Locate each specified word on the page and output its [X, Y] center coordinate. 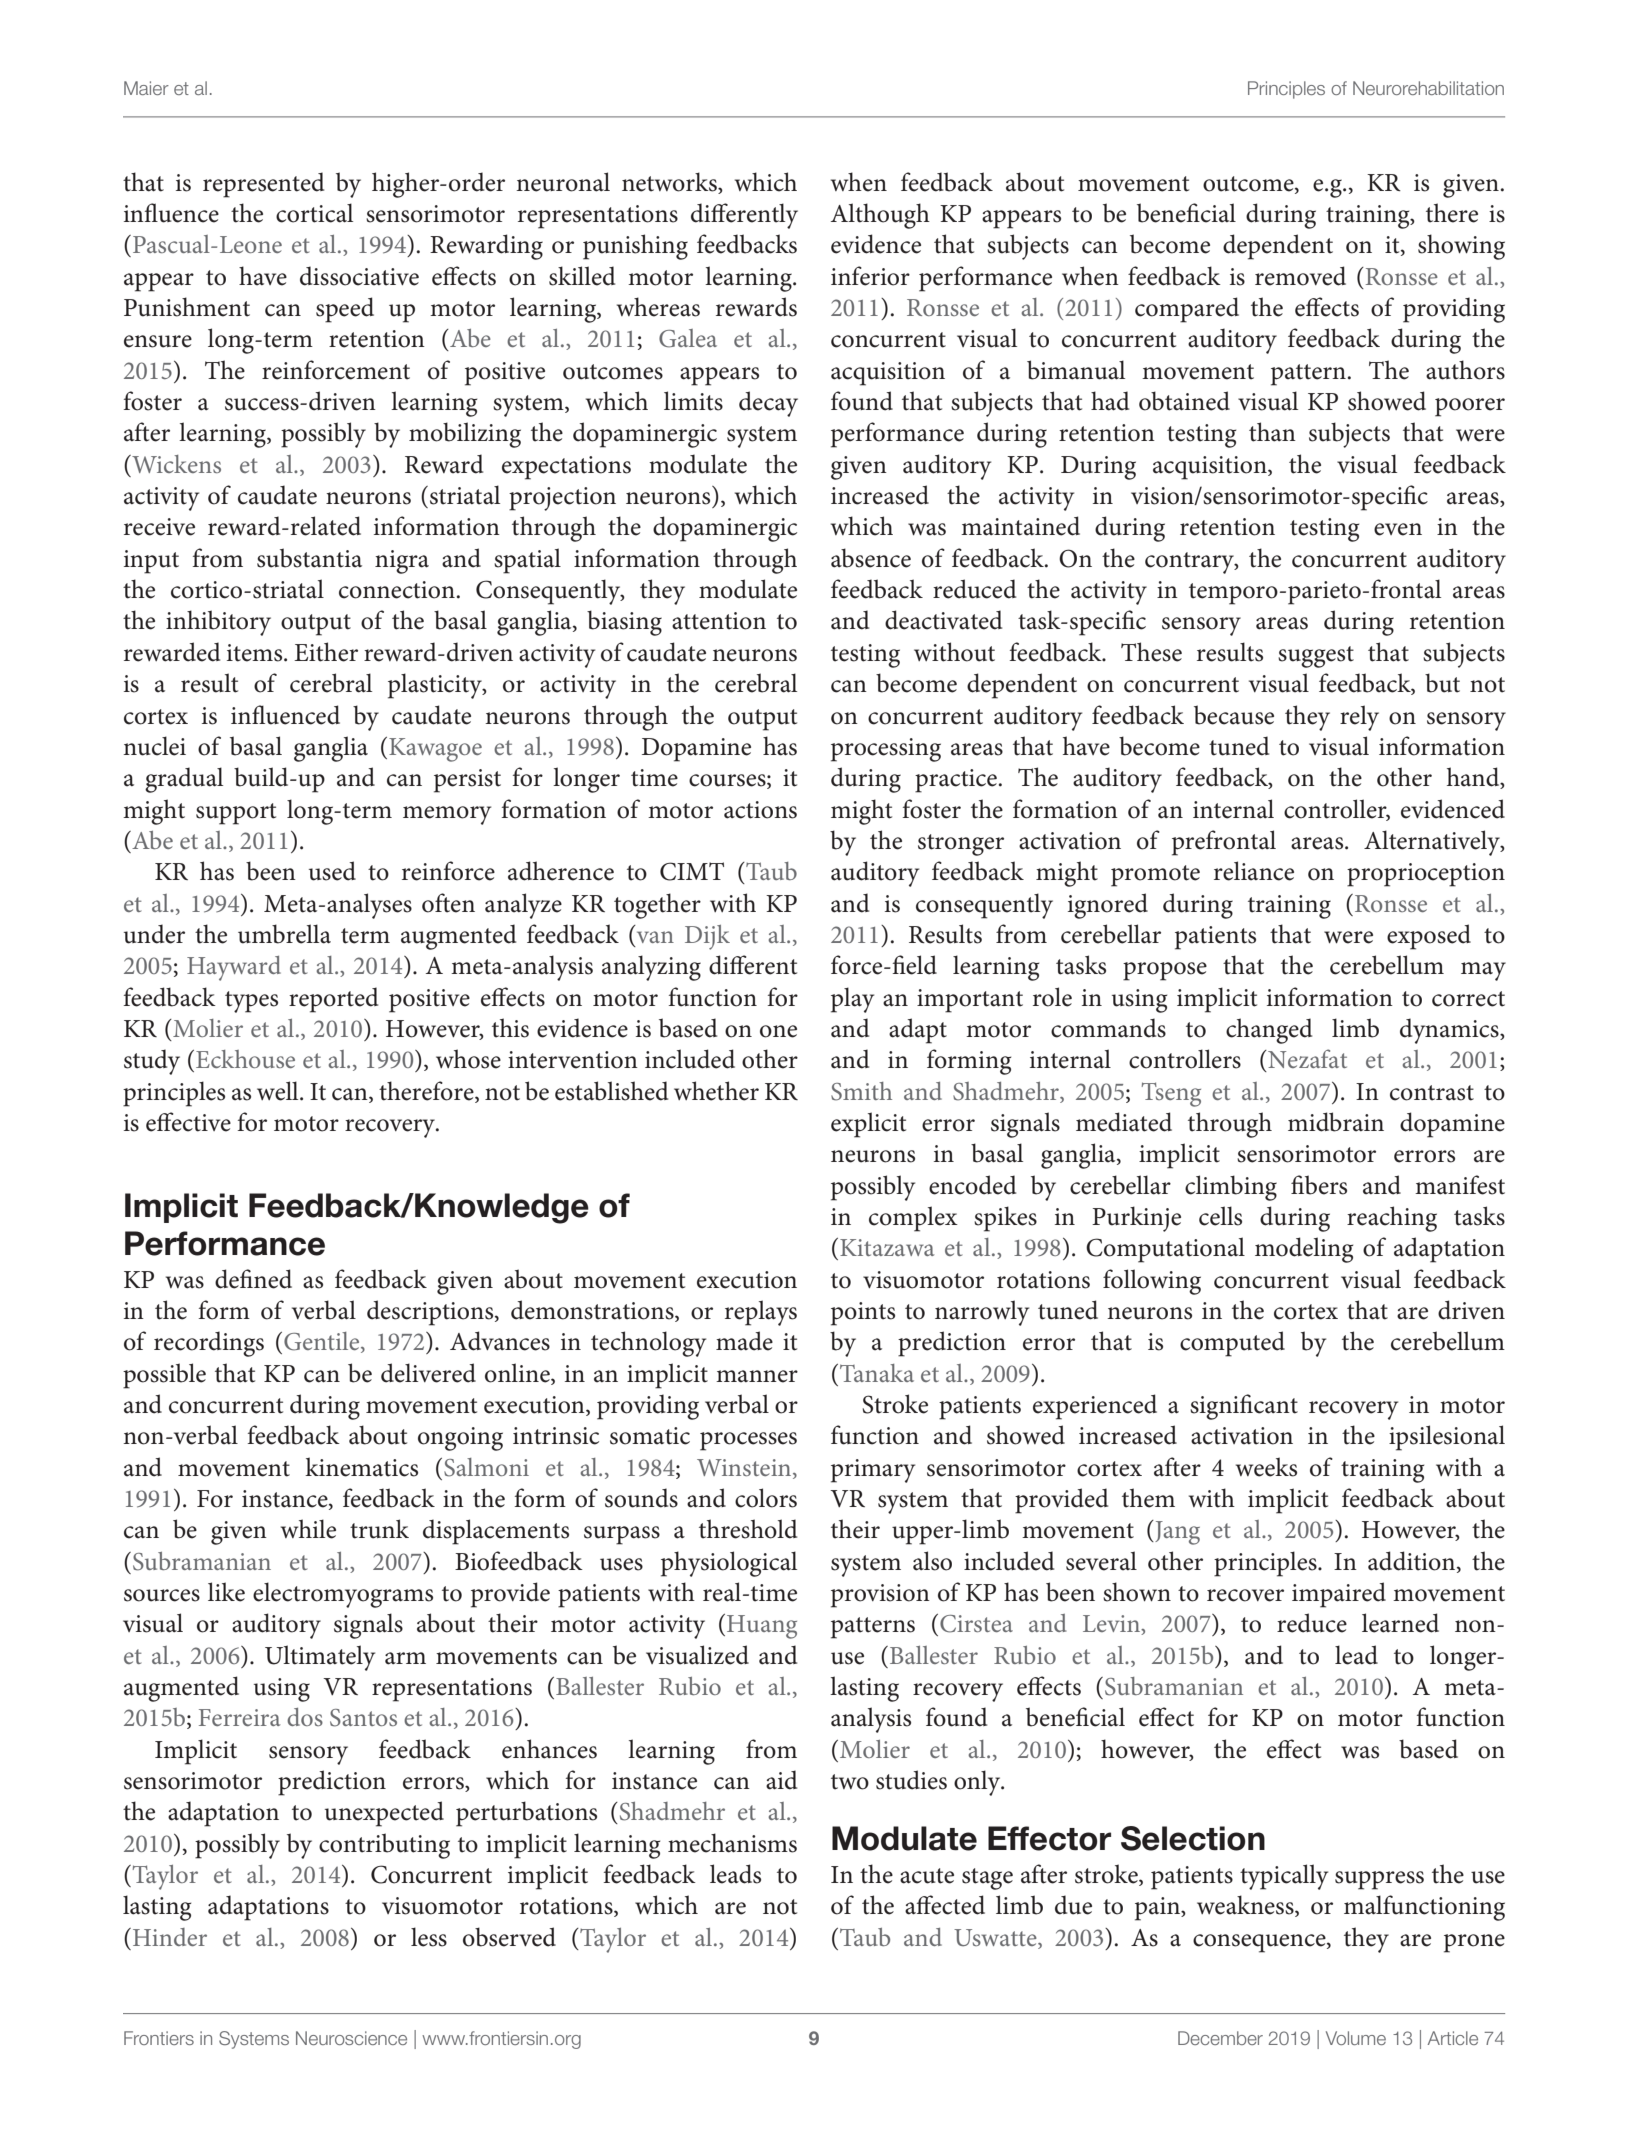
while [308, 1529]
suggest [1316, 657]
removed [1300, 276]
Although [880, 216]
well [279, 1091]
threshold [748, 1529]
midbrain [1336, 1122]
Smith [861, 1091]
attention [719, 621]
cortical [314, 213]
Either [326, 652]
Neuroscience [351, 2038]
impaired [1339, 1595]
